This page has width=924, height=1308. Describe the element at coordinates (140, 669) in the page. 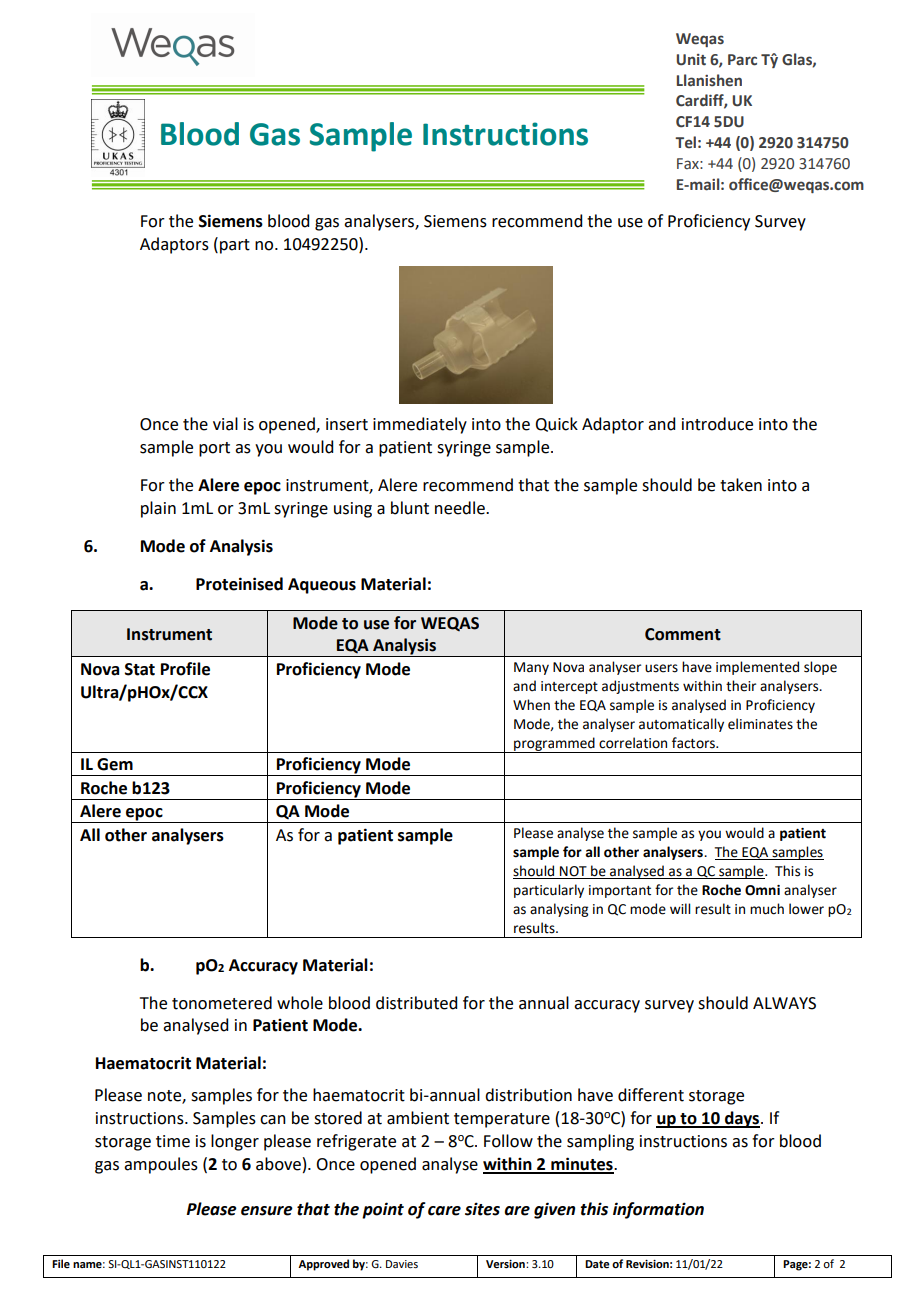

I see `Stat` at that location.
